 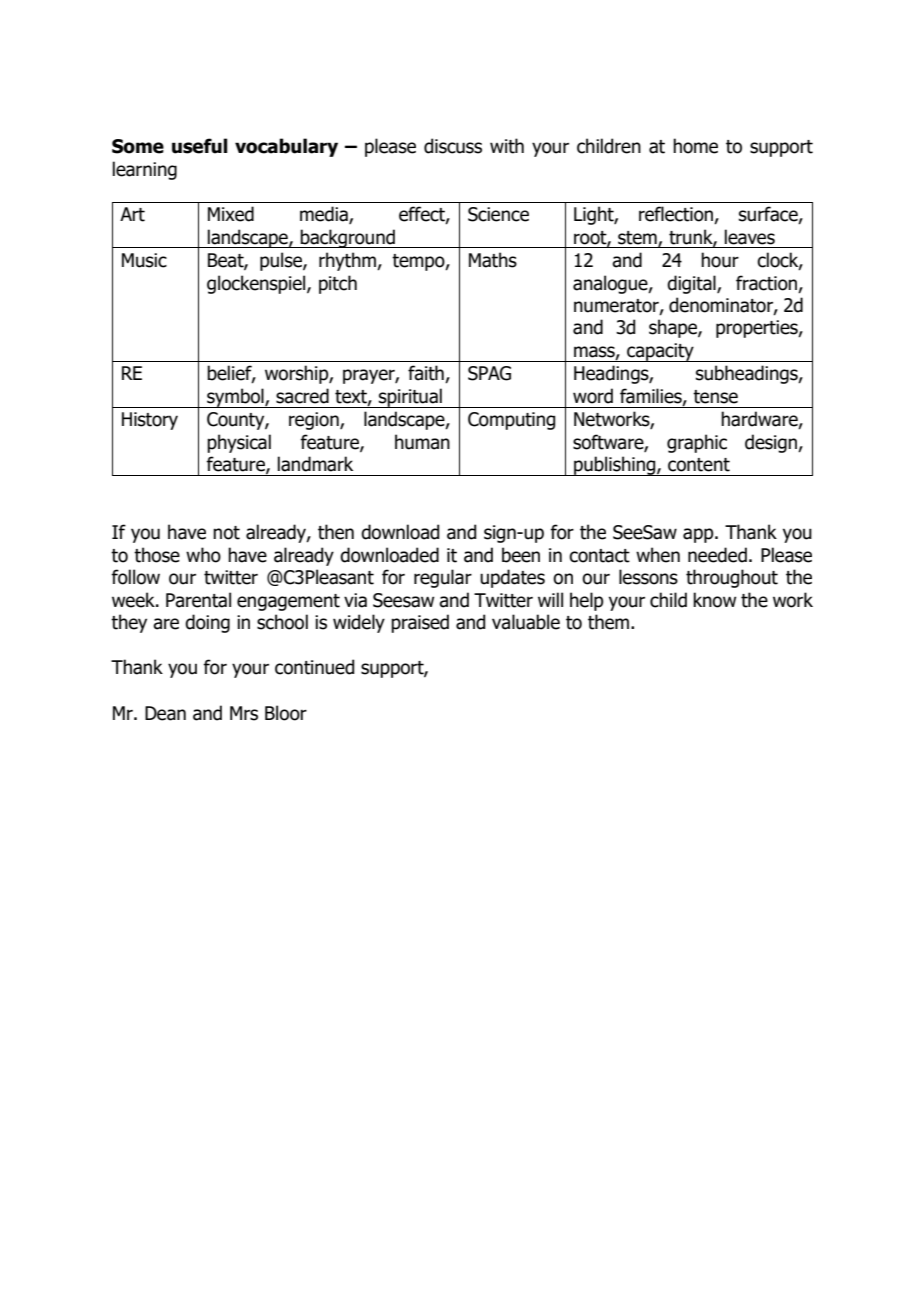 I want to click on home, so click(x=695, y=146).
